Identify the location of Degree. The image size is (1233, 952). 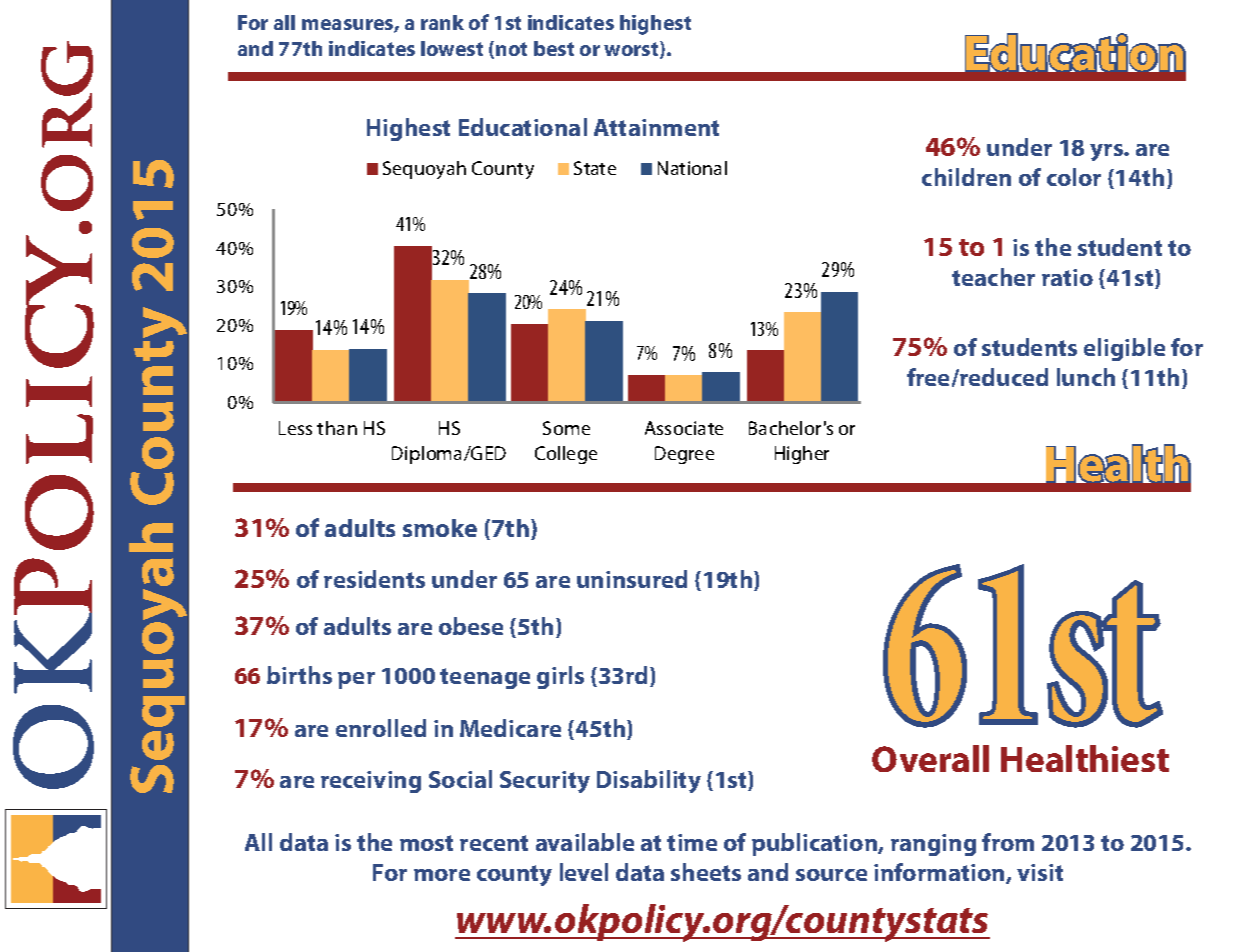
(684, 455).
